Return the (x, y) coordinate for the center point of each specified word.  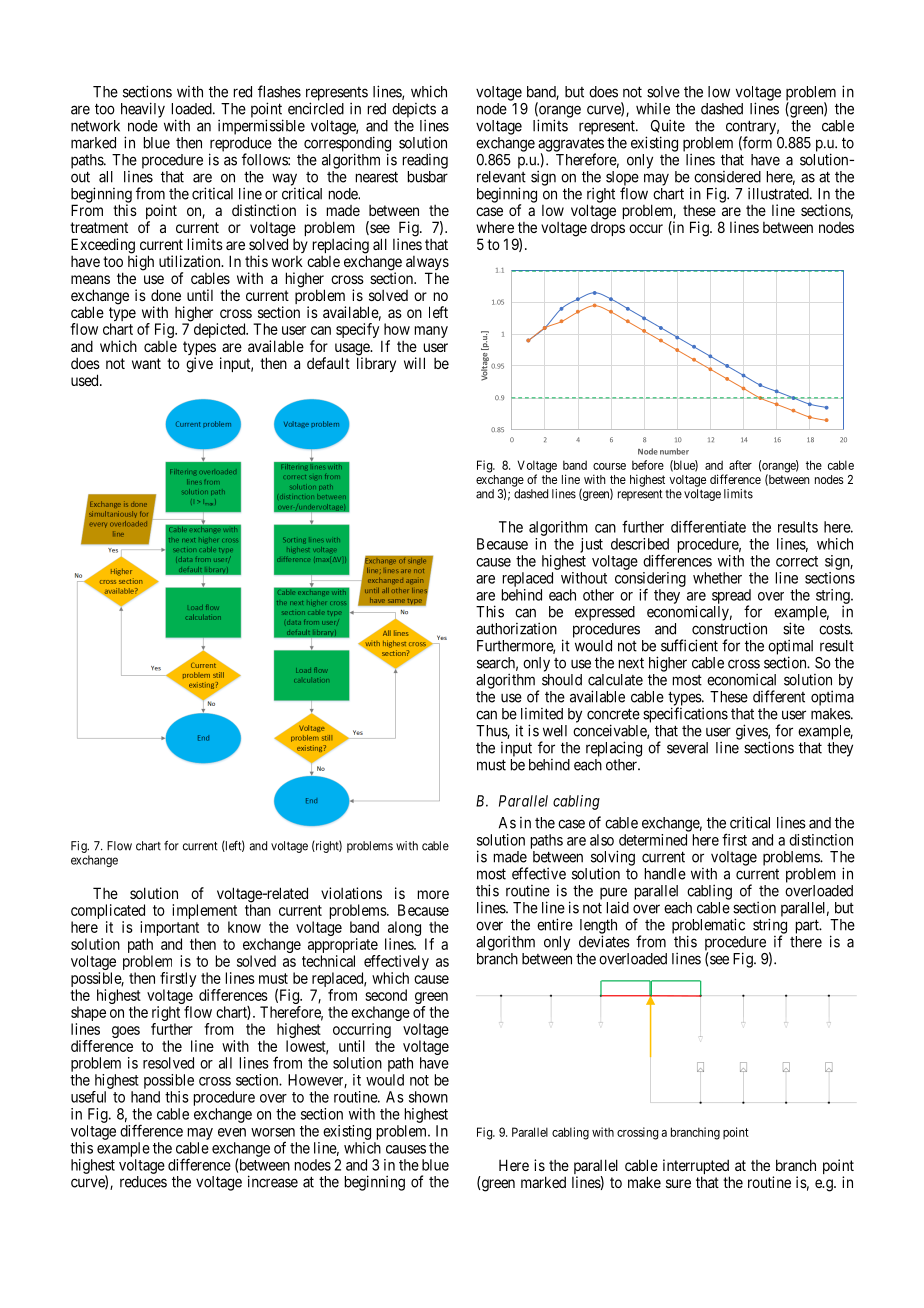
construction (729, 628)
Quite (668, 126)
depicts (414, 111)
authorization (516, 628)
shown (428, 1097)
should (562, 680)
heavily (143, 110)
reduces (143, 1182)
